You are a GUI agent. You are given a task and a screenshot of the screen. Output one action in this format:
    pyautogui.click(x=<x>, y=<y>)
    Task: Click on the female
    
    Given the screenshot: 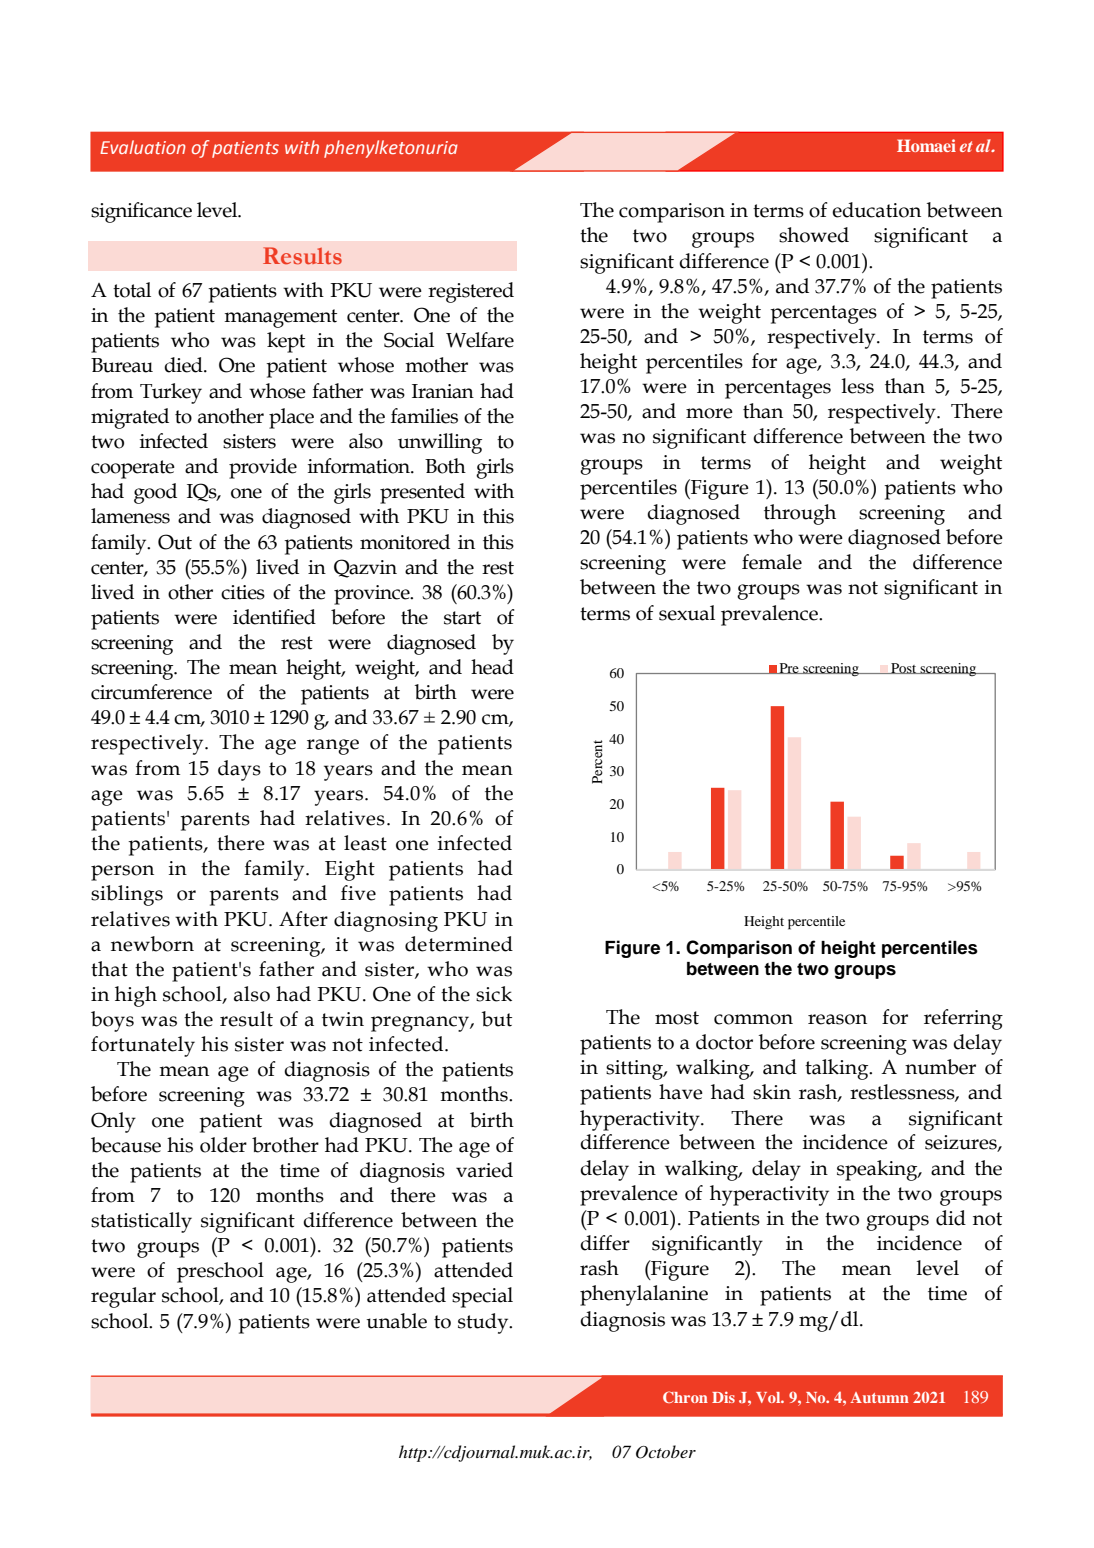 What is the action you would take?
    pyautogui.click(x=772, y=562)
